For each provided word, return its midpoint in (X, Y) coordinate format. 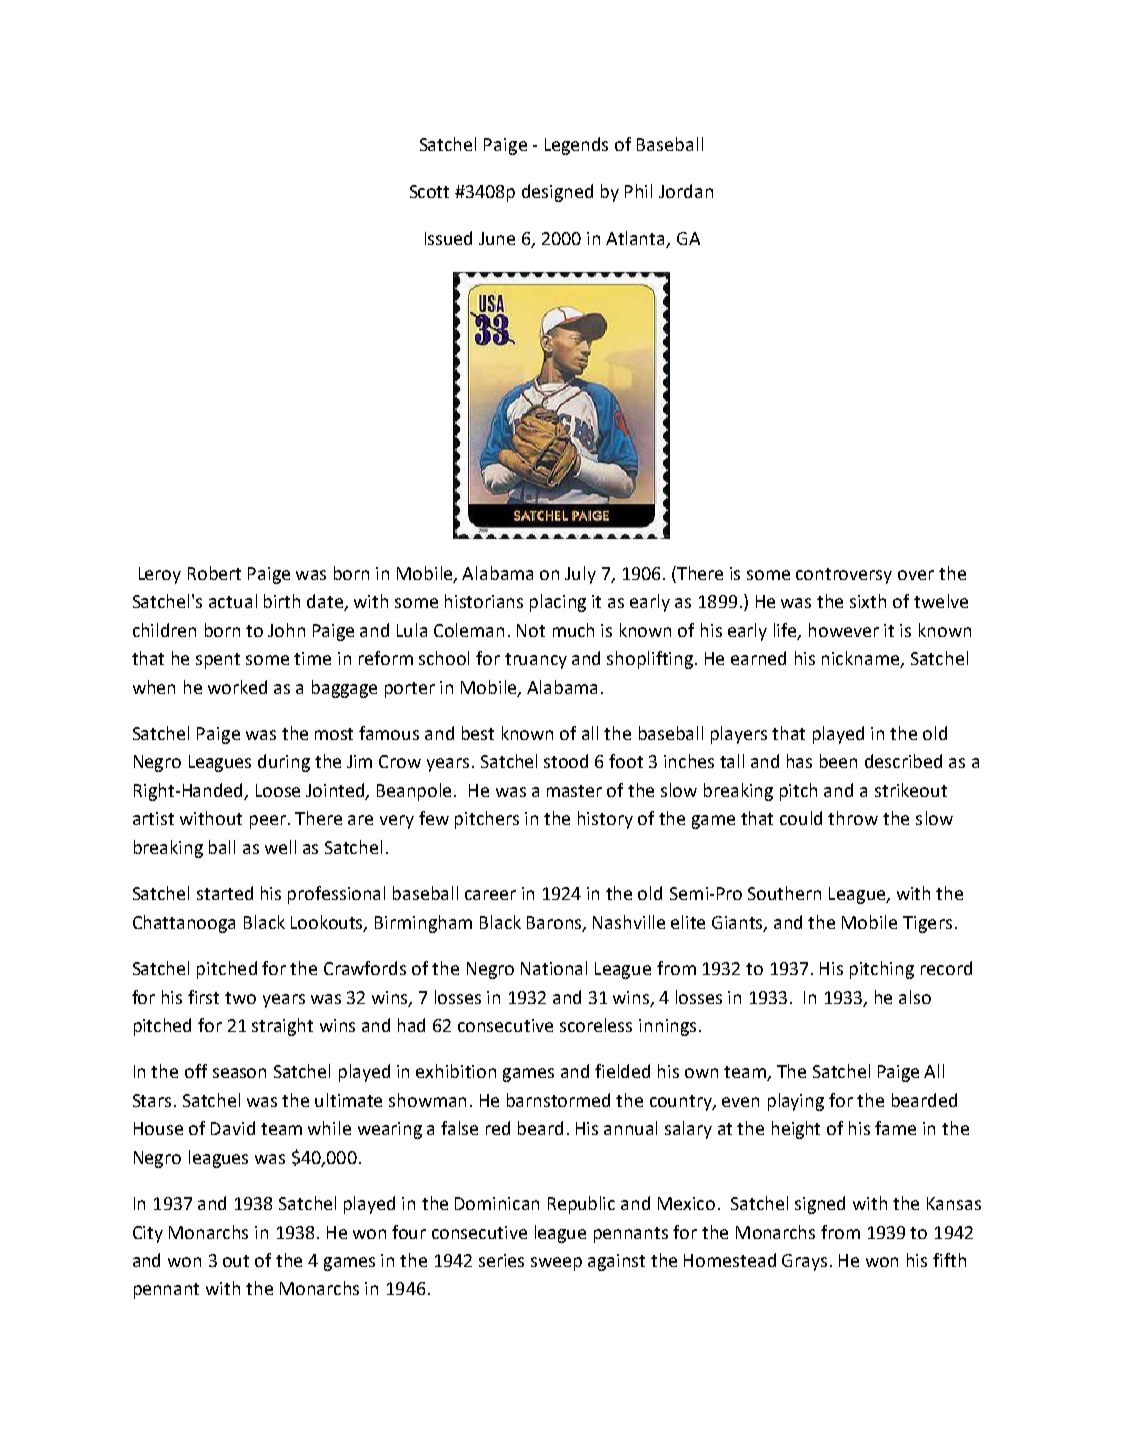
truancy (536, 661)
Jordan (686, 191)
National (554, 968)
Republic (581, 1205)
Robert (214, 573)
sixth (868, 601)
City (148, 1234)
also (915, 997)
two (240, 998)
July (580, 575)
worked (237, 687)
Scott (429, 191)
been (838, 761)
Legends (576, 146)
